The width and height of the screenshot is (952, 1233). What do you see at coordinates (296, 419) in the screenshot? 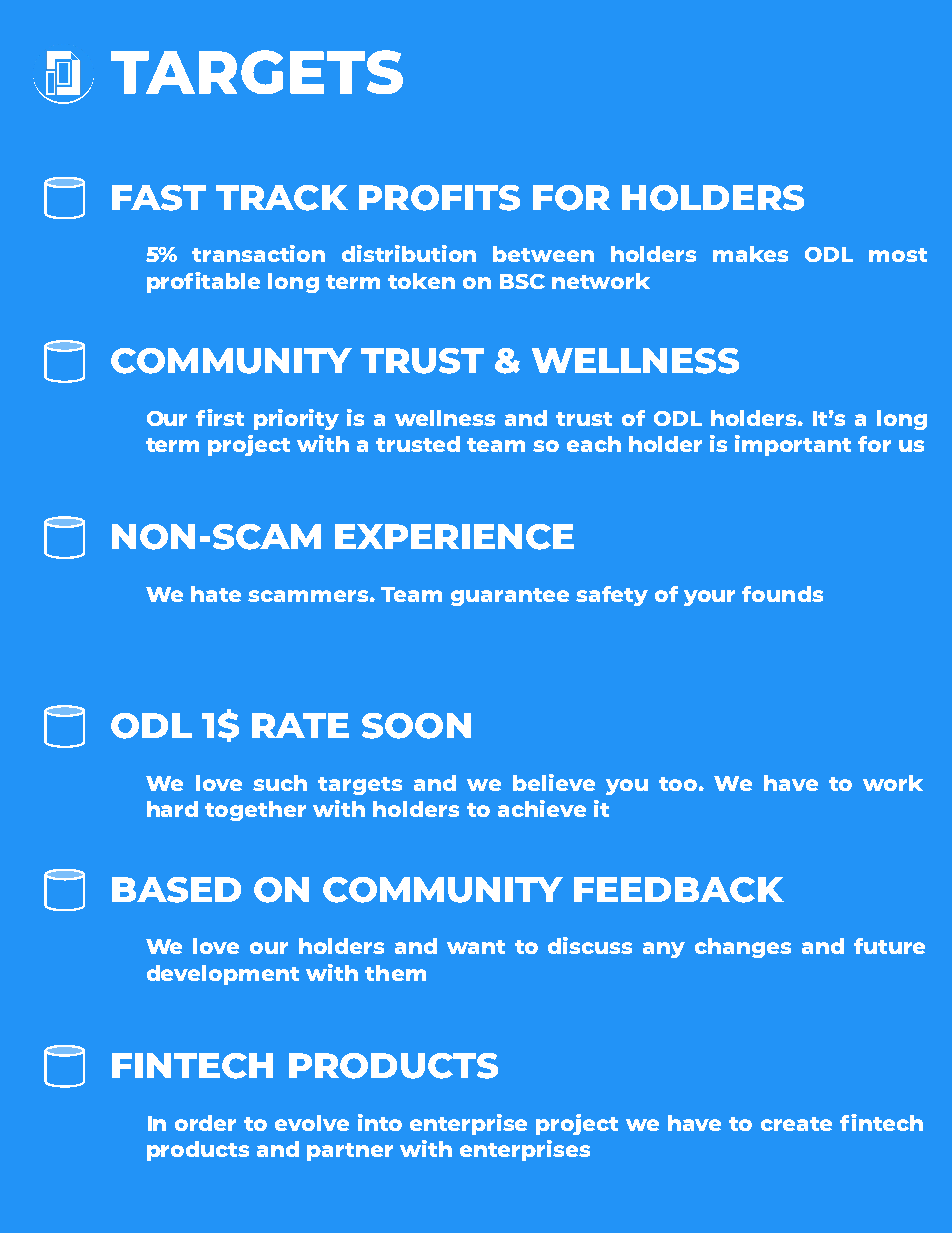
I see `priority` at bounding box center [296, 419].
